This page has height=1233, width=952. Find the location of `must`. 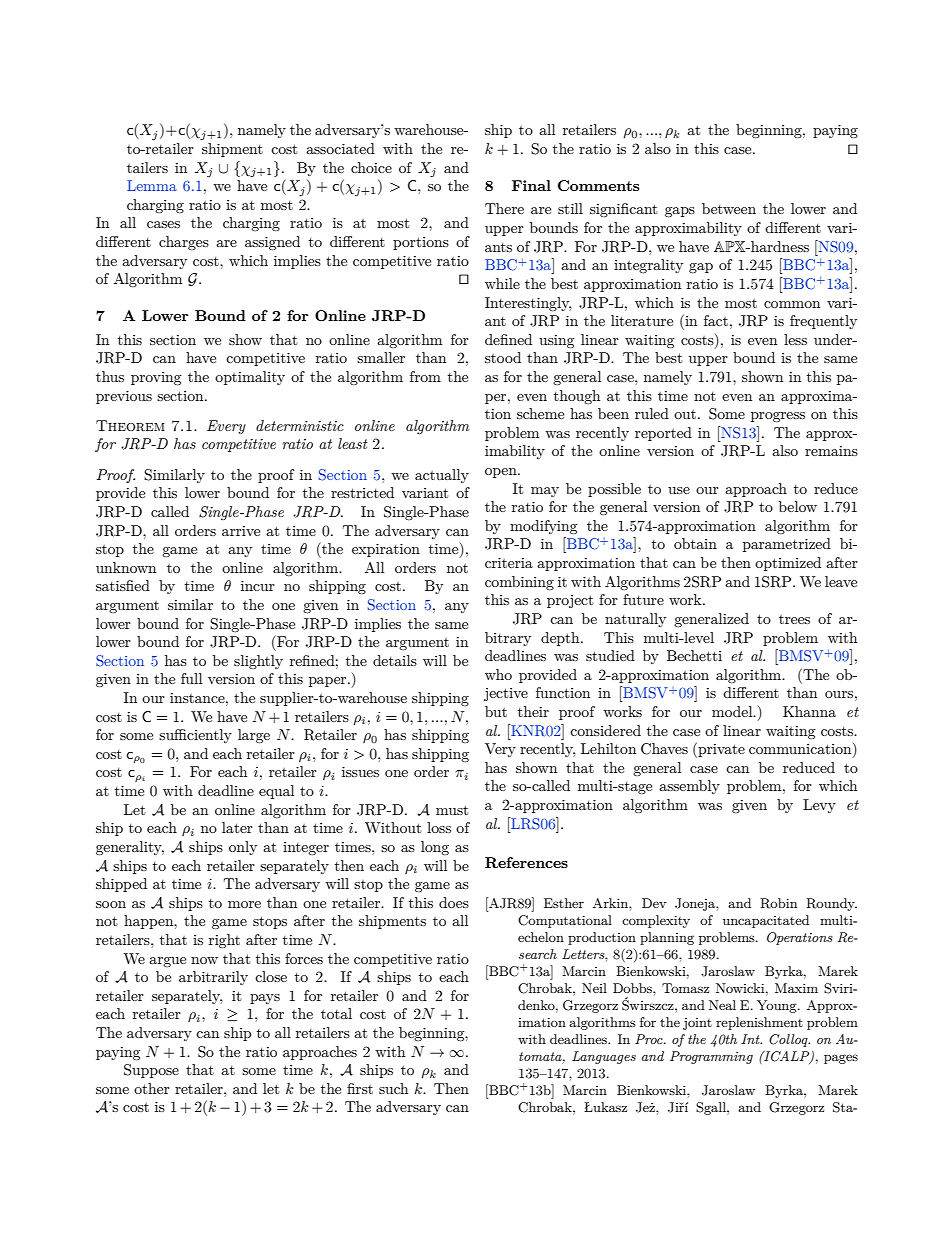

must is located at coordinates (452, 810).
